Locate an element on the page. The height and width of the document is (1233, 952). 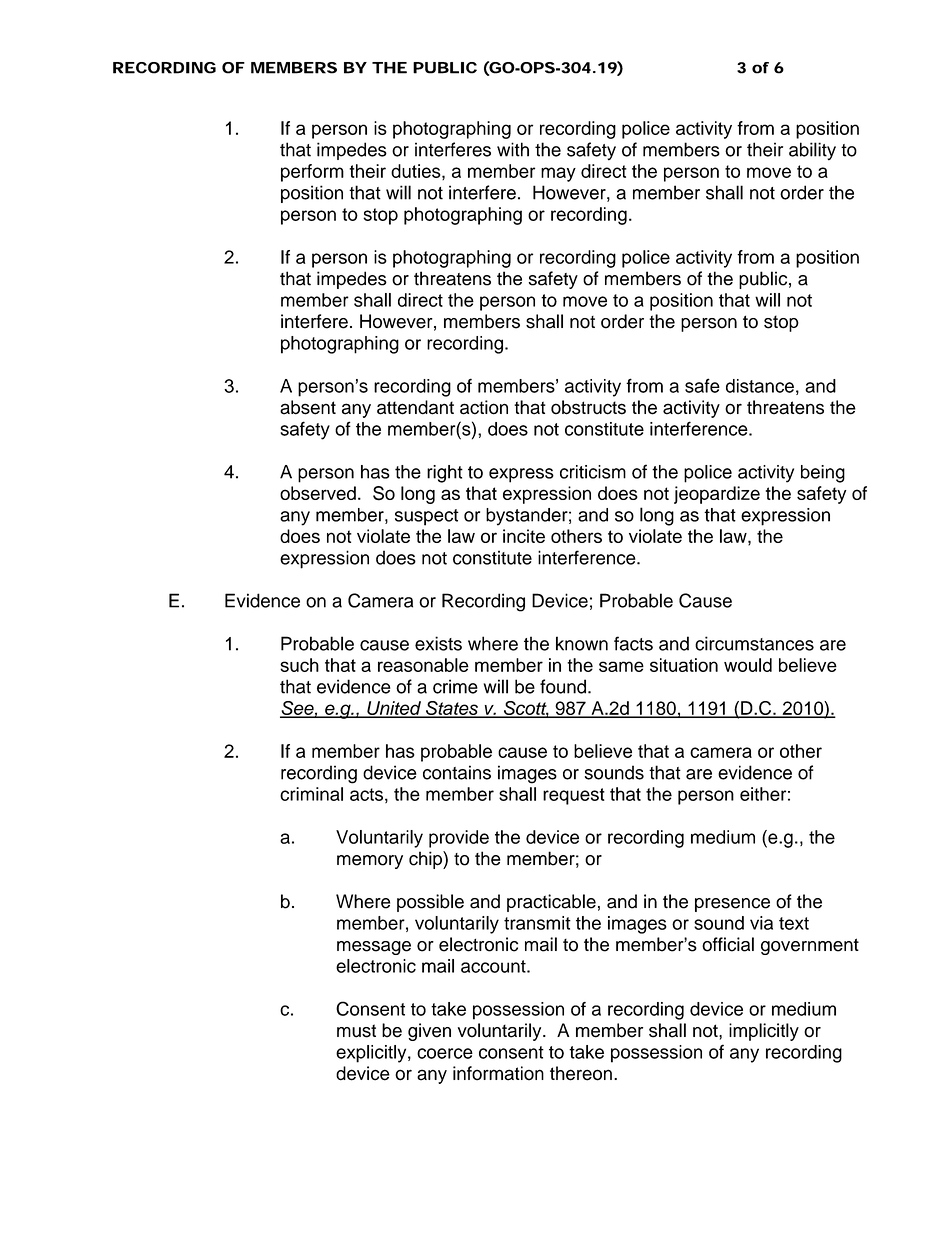
practicable is located at coordinates (551, 903).
